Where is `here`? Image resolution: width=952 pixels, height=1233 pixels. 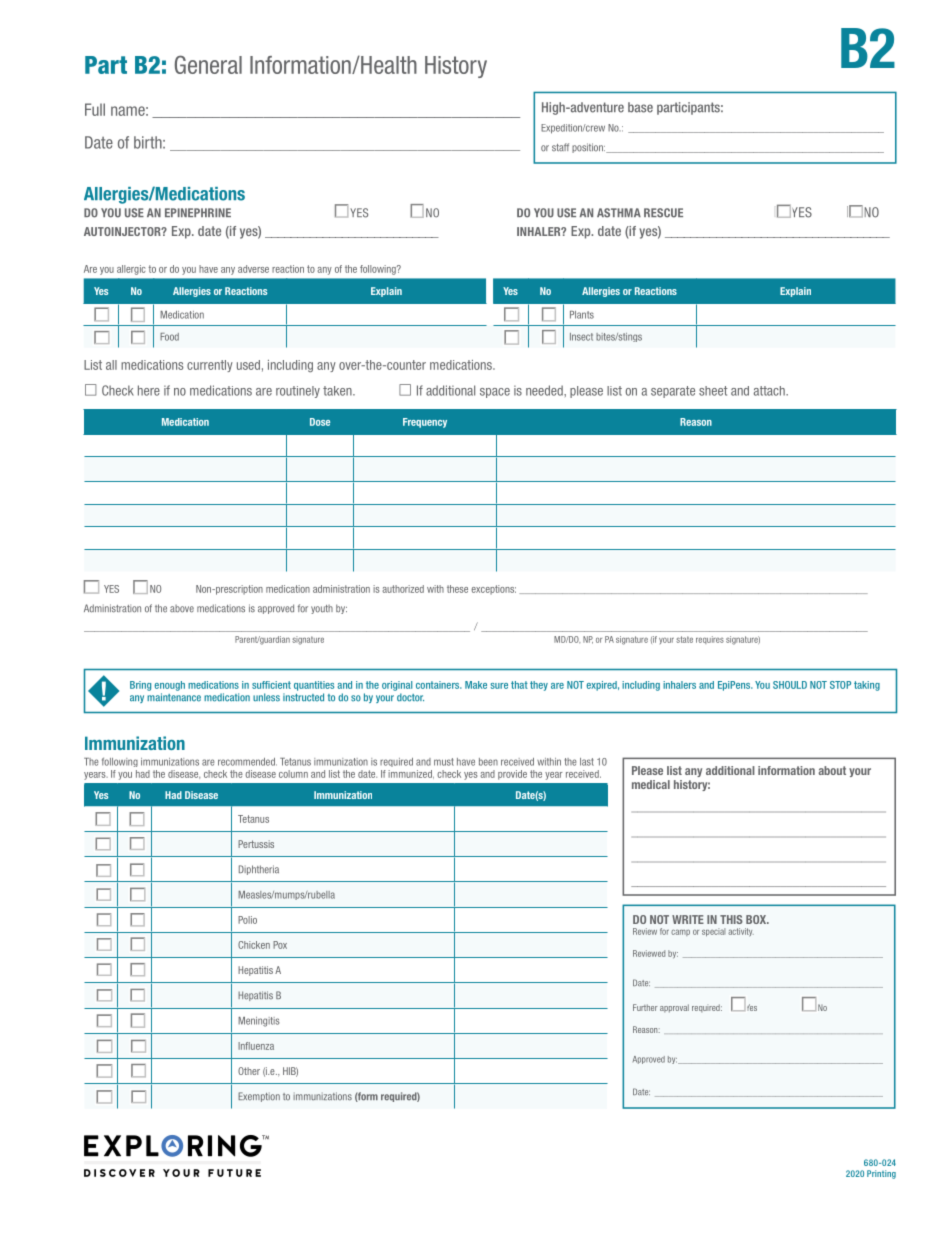 here is located at coordinates (149, 390).
